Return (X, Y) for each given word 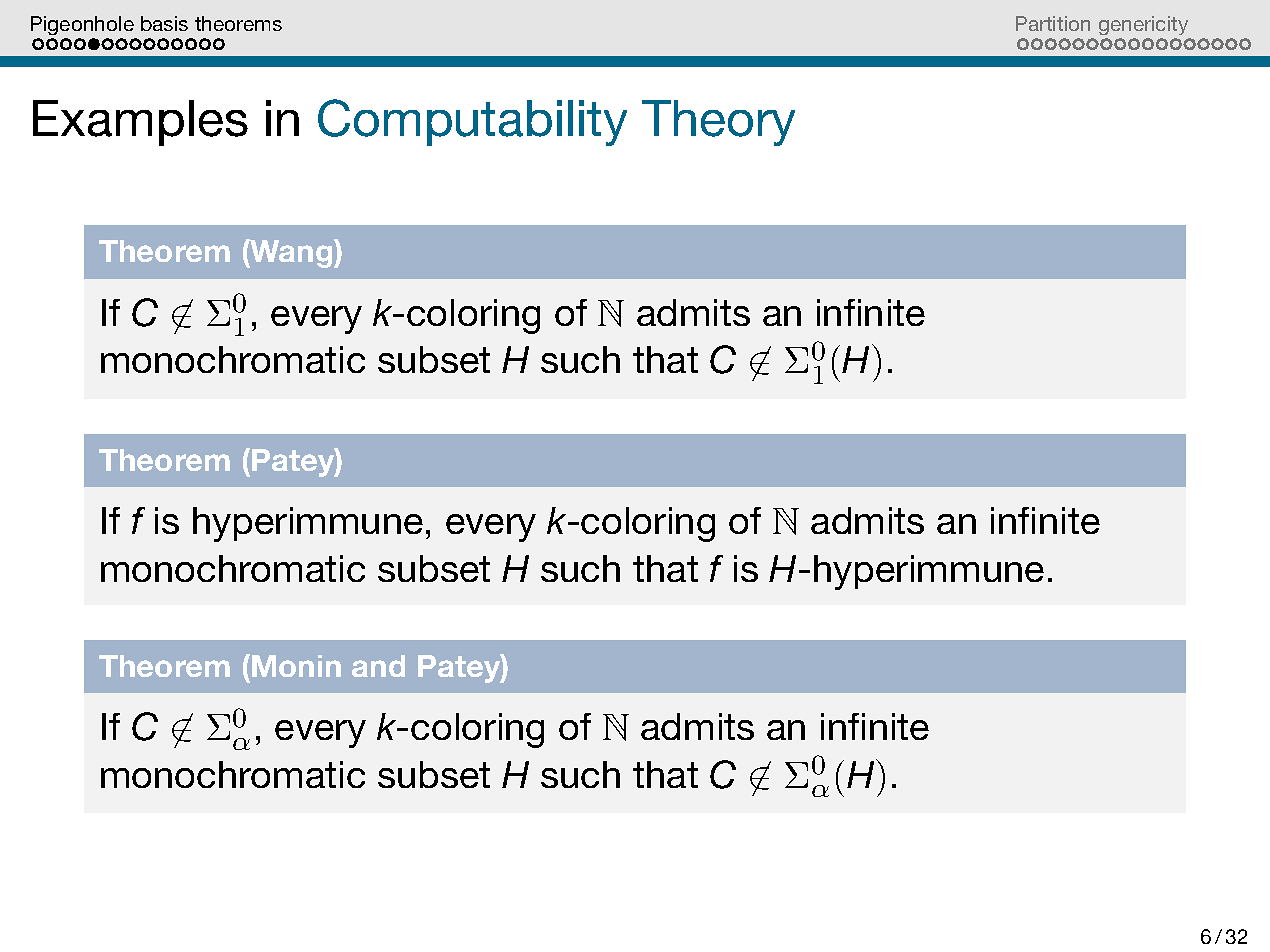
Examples (140, 123)
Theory (718, 123)
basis (164, 23)
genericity (1143, 25)
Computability (472, 122)
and (378, 666)
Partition (1053, 23)
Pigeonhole (82, 25)
